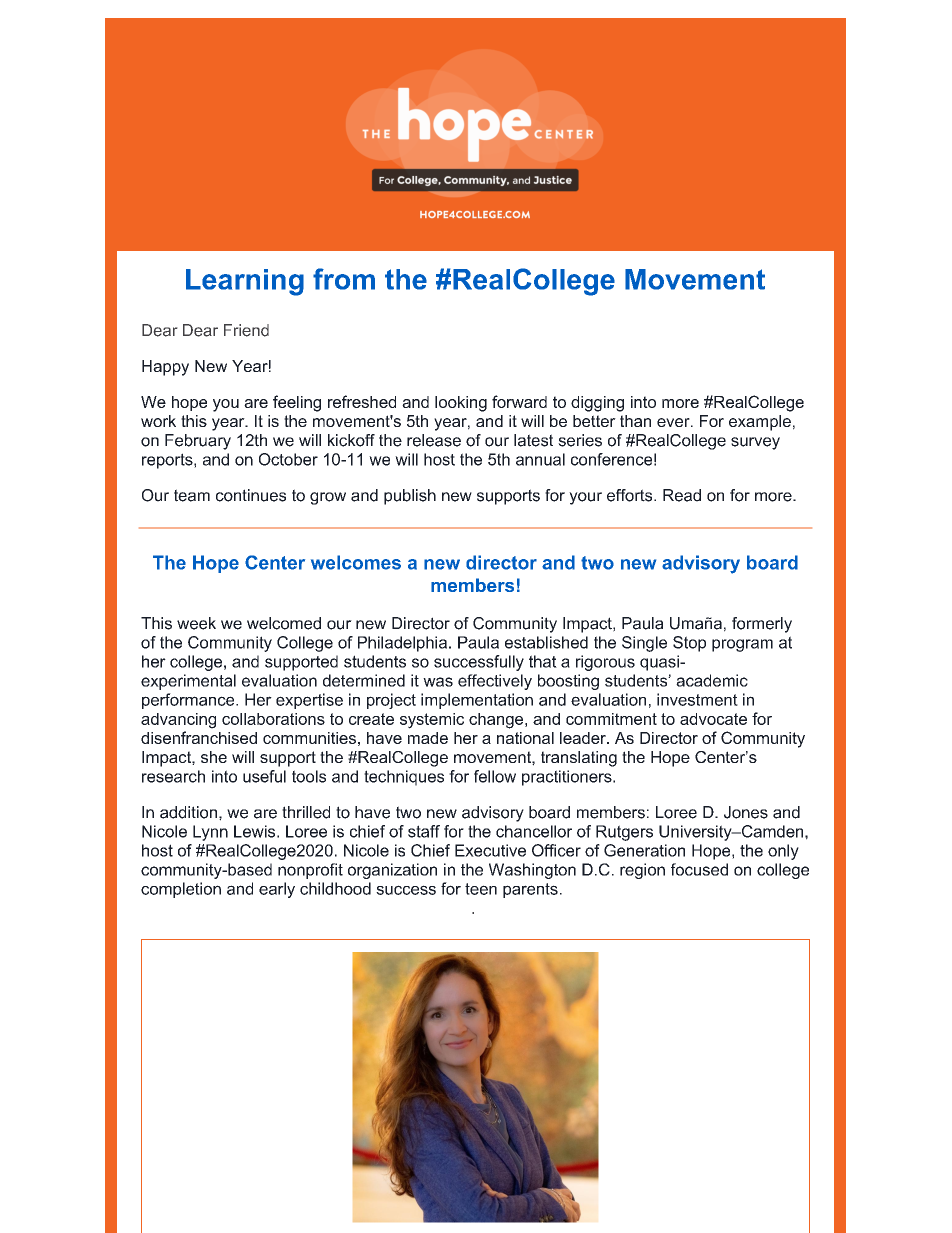 This screenshot has width=952, height=1233. Describe the element at coordinates (712, 680) in the screenshot. I see `academic` at that location.
